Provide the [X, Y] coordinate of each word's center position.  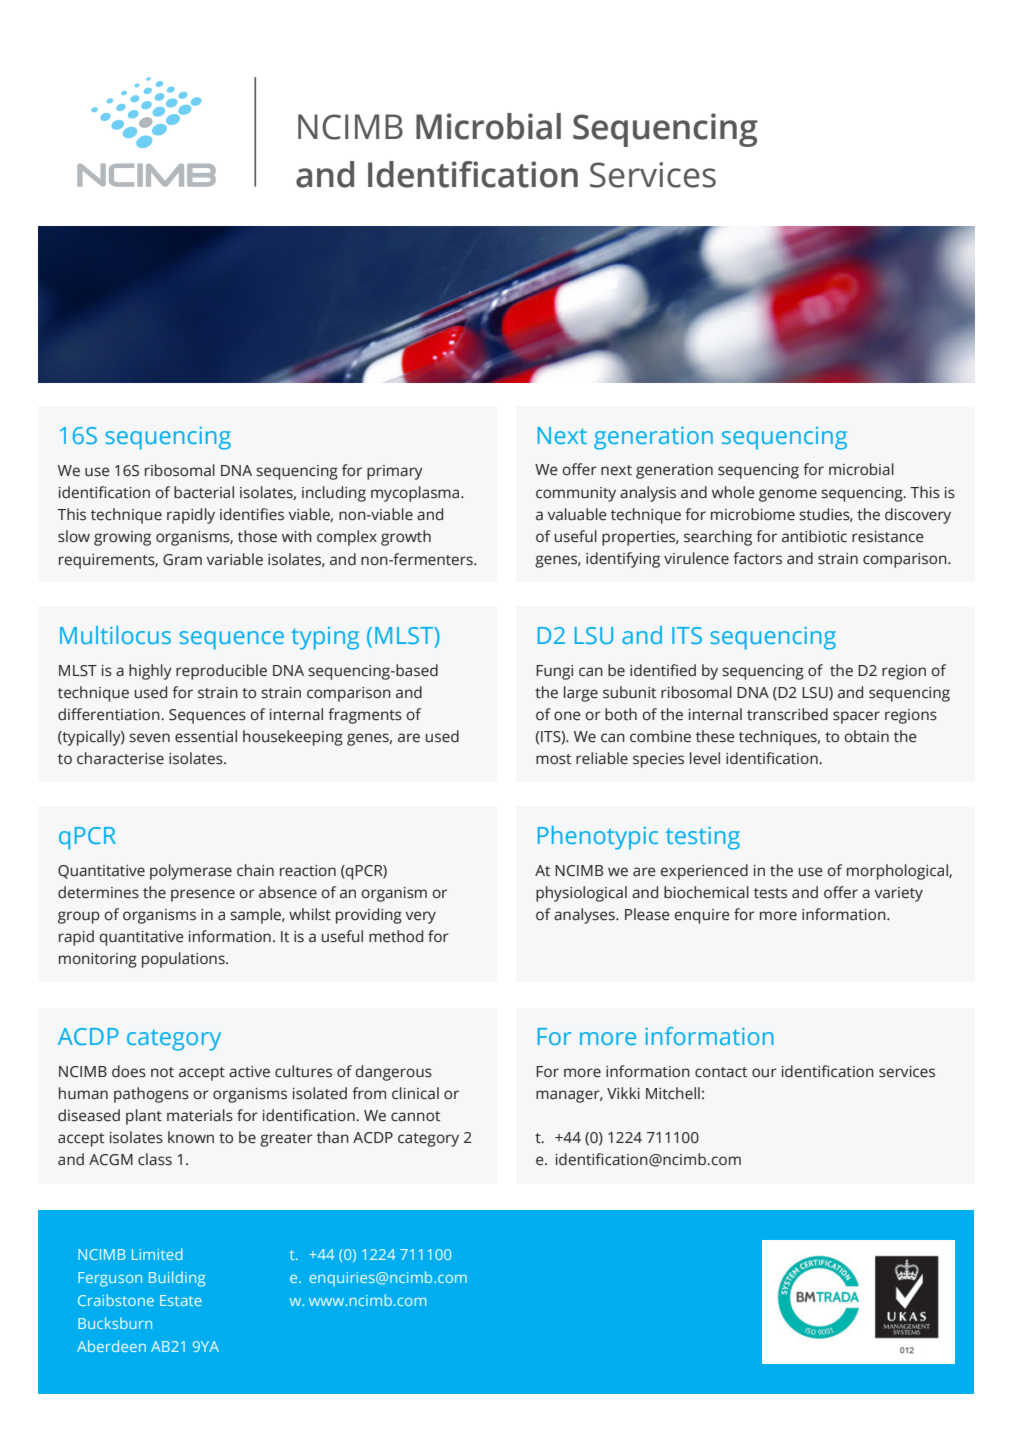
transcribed [787, 714]
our [764, 1073]
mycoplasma [416, 494]
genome [788, 495]
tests [770, 893]
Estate [181, 1300]
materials [200, 1115]
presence [203, 895]
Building [177, 1279]
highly [150, 672]
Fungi [554, 672]
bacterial [204, 492]
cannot [415, 1116]
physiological [581, 894]
